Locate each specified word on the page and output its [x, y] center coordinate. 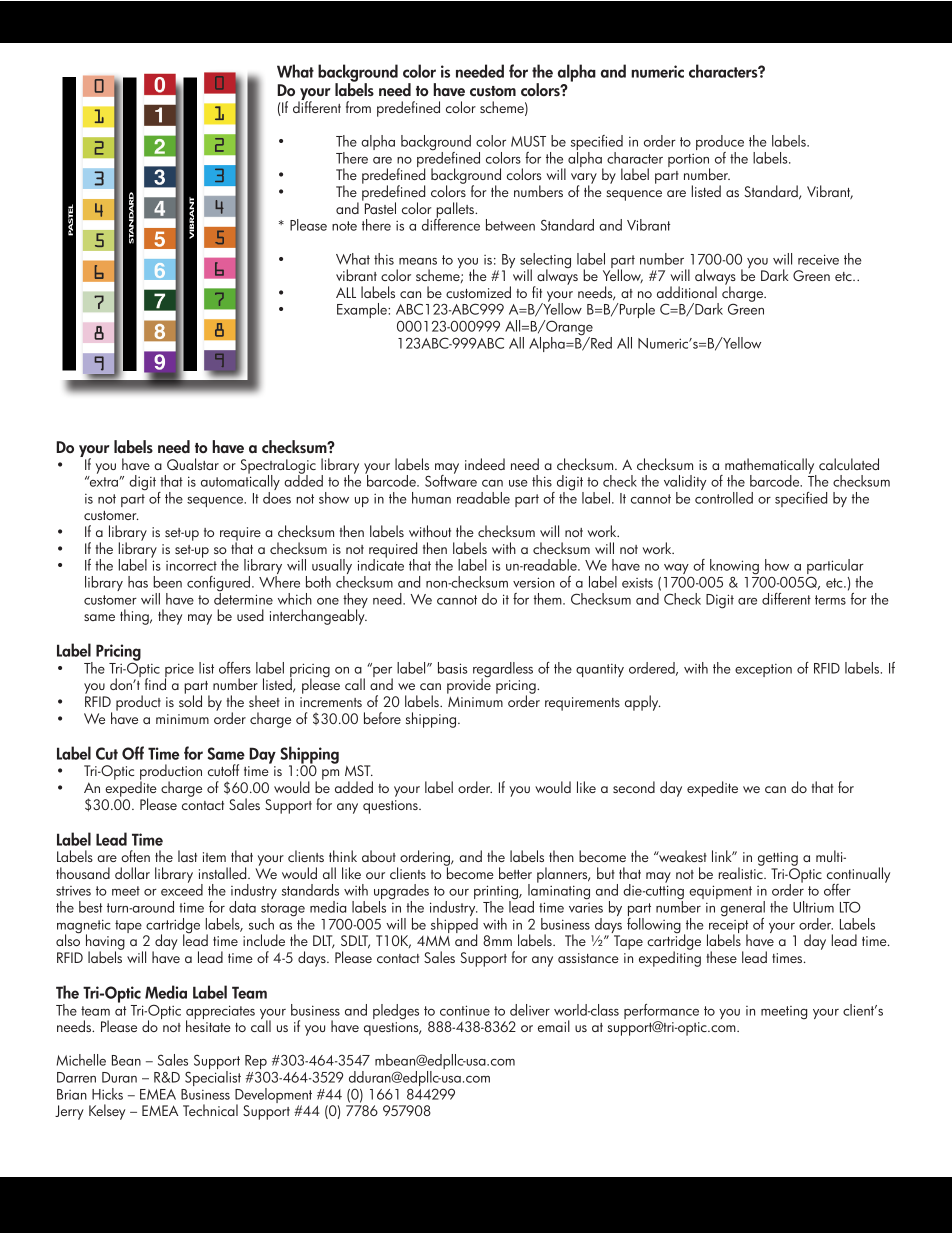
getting [778, 860]
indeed [485, 464]
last [187, 856]
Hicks [107, 1094]
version [534, 582]
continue [465, 1010]
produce [720, 144]
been [167, 582]
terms [830, 600]
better [515, 873]
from [358, 107]
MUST [528, 141]
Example [363, 310]
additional [687, 292]
